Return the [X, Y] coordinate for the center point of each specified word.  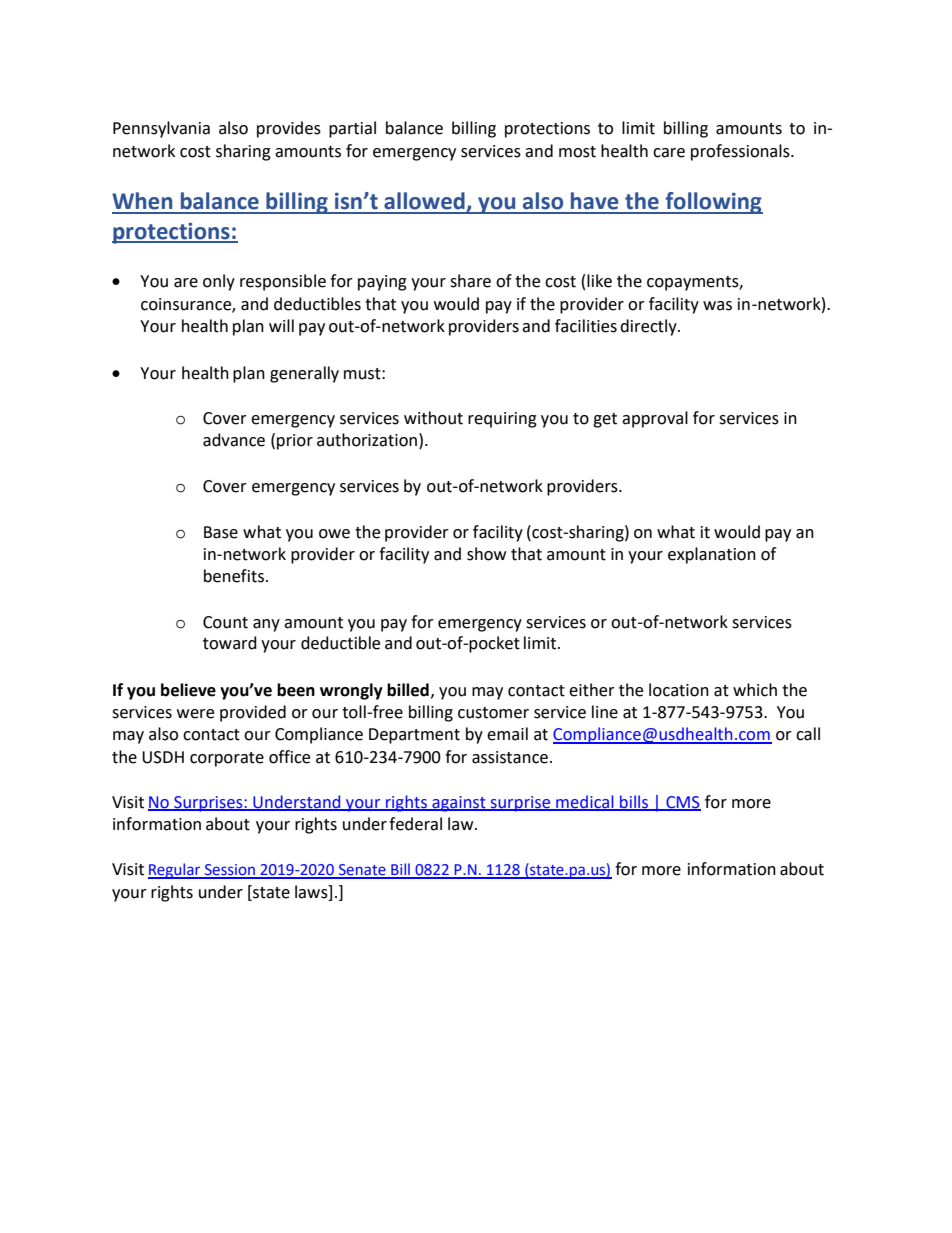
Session [230, 871]
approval [655, 419]
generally [304, 374]
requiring [502, 420]
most [577, 152]
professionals [741, 152]
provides [289, 129]
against [459, 804]
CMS [682, 803]
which [755, 690]
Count [225, 622]
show [486, 554]
